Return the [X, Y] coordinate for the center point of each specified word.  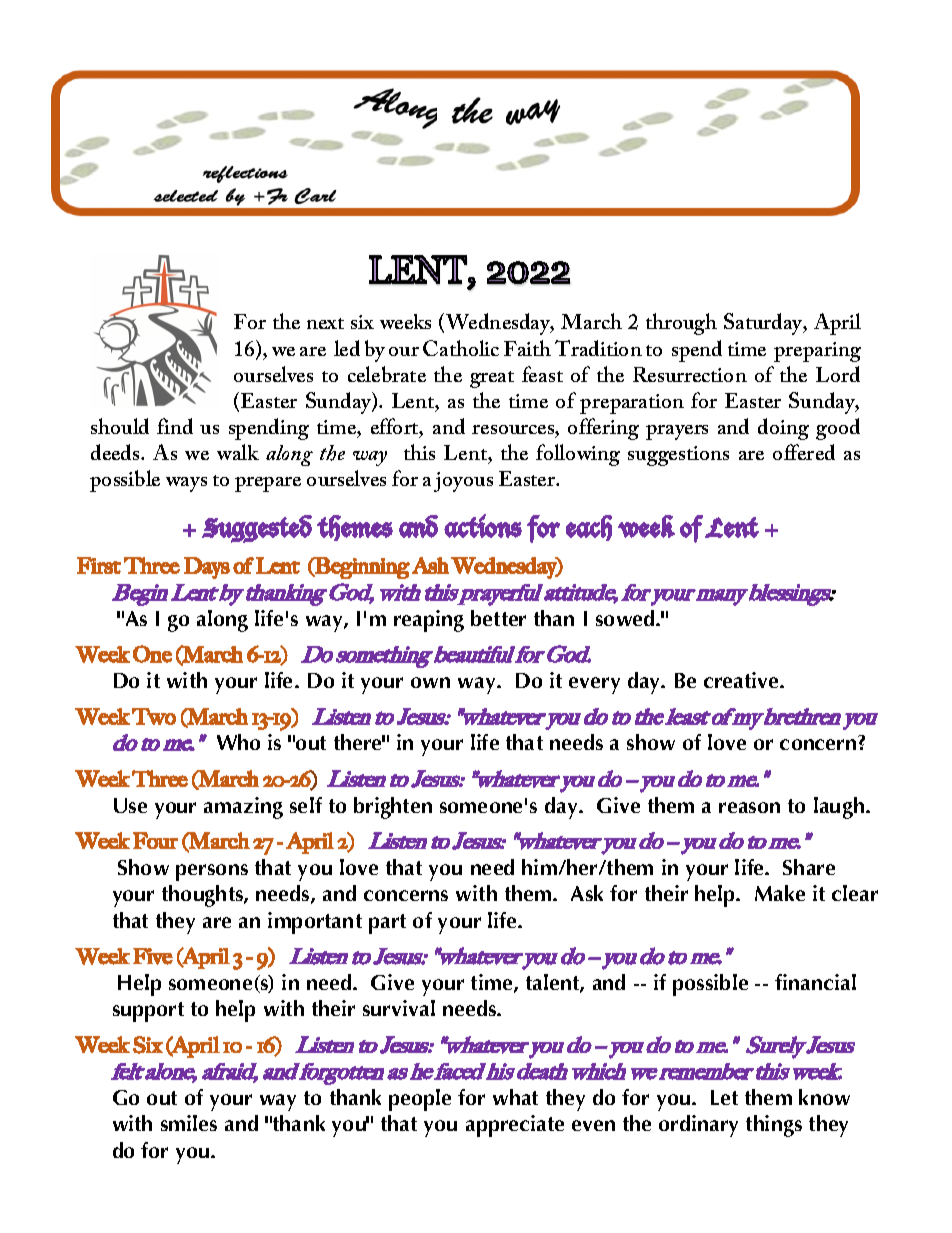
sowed [626, 618]
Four [155, 840]
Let [724, 1097]
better [498, 618]
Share [809, 867]
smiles [189, 1123]
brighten [393, 808]
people [420, 1100]
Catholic [461, 348]
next [325, 323]
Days [207, 568]
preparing [817, 352]
